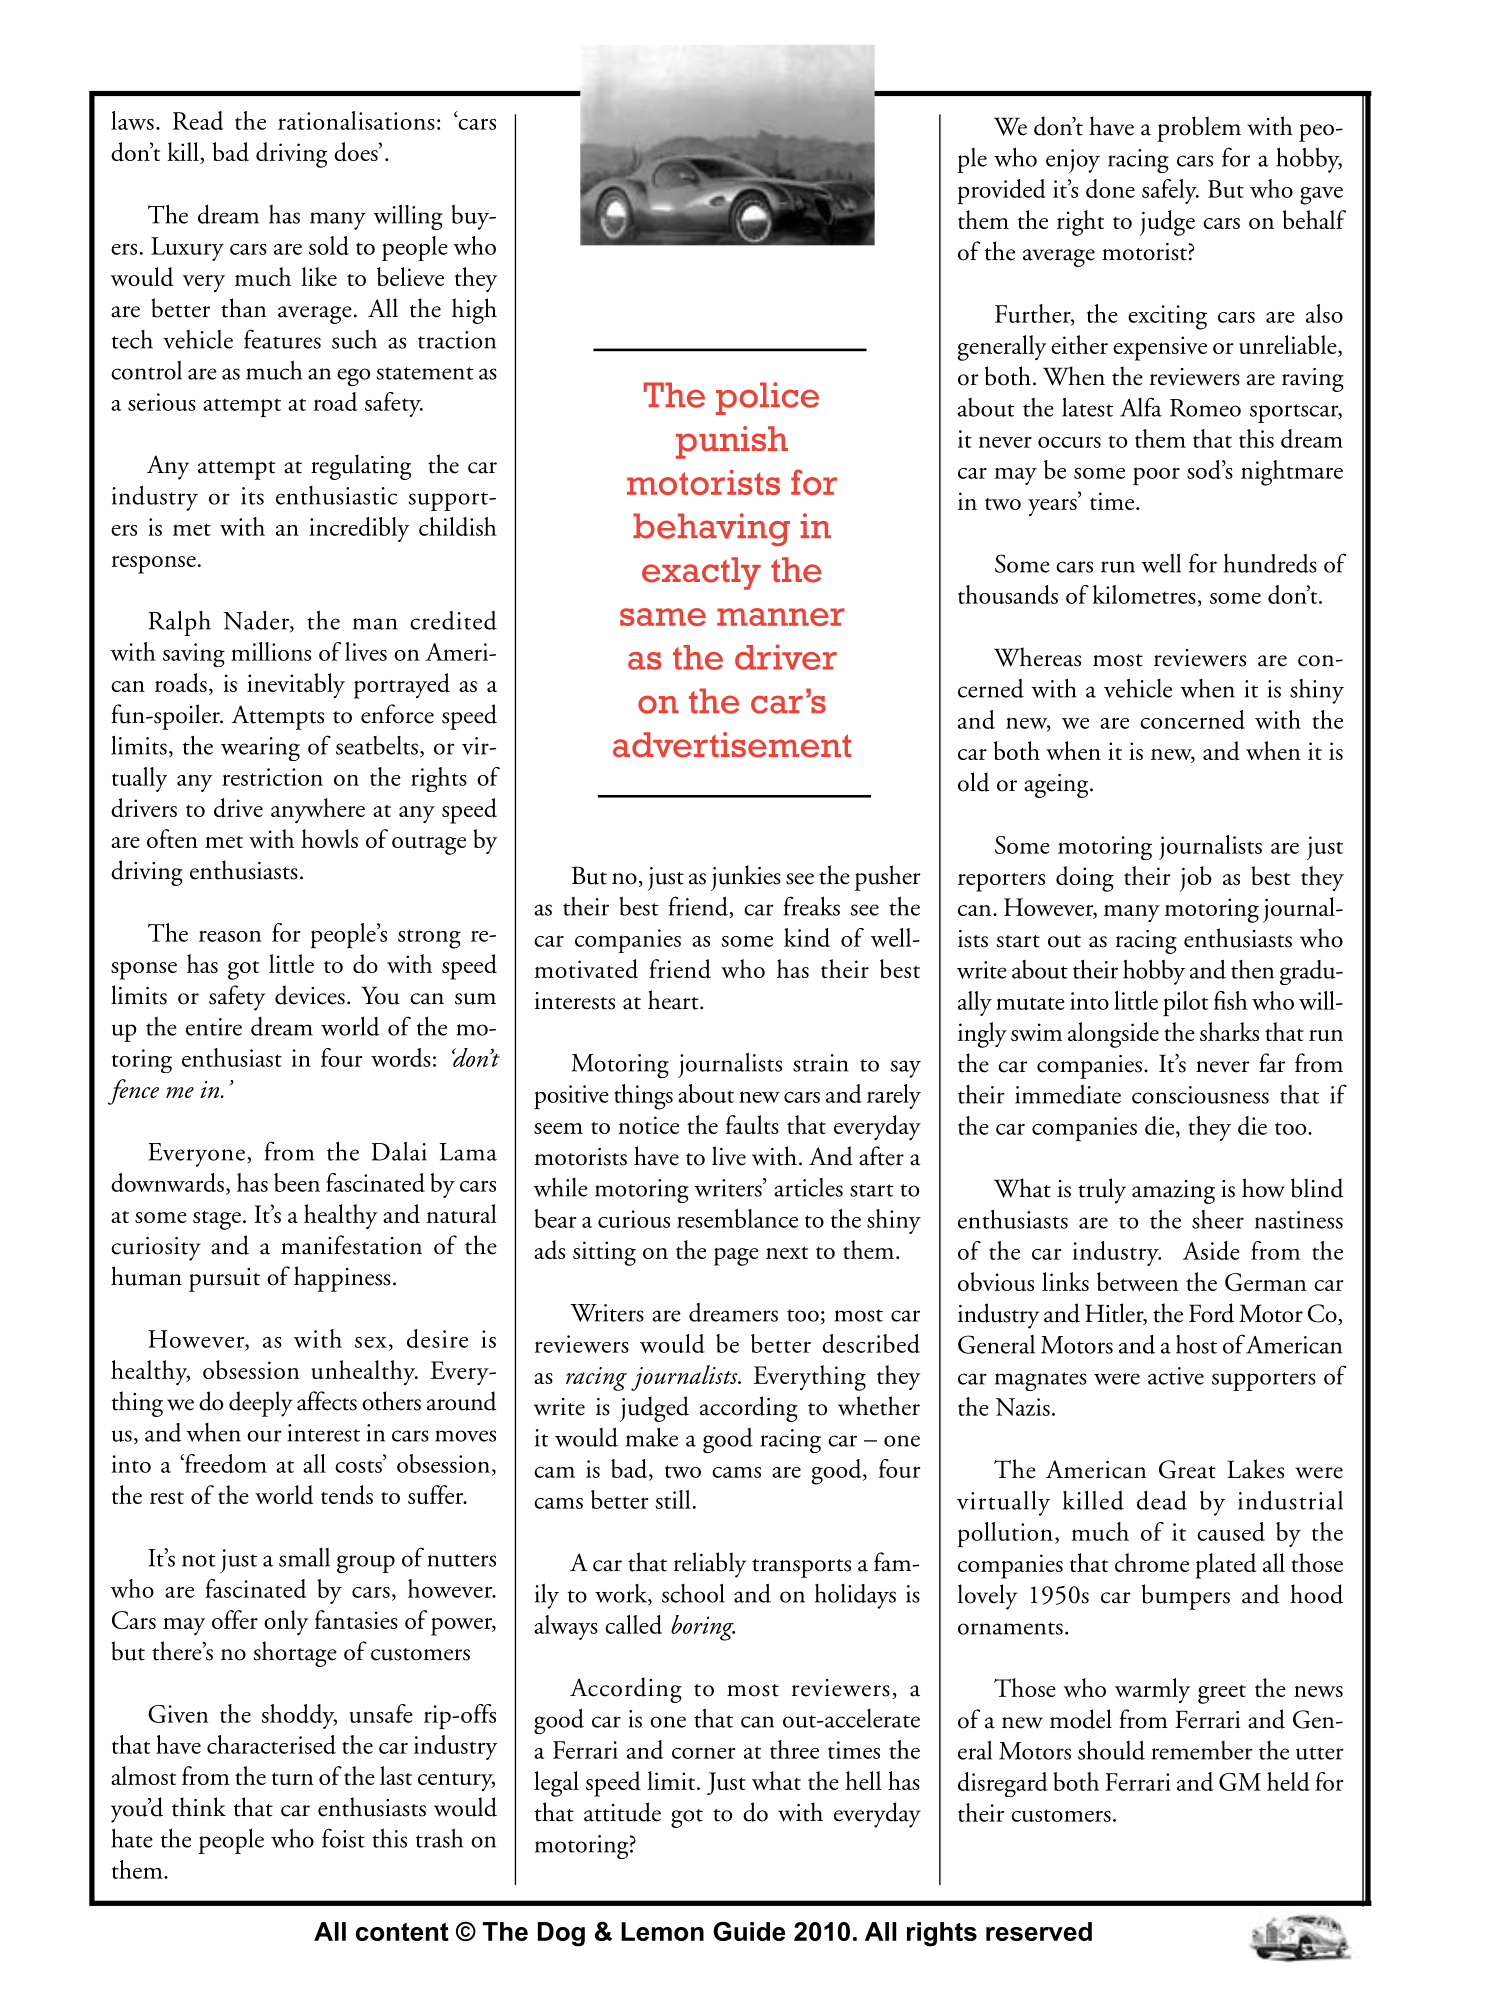  Describe the element at coordinates (260, 749) in the image. I see `wearing` at that location.
